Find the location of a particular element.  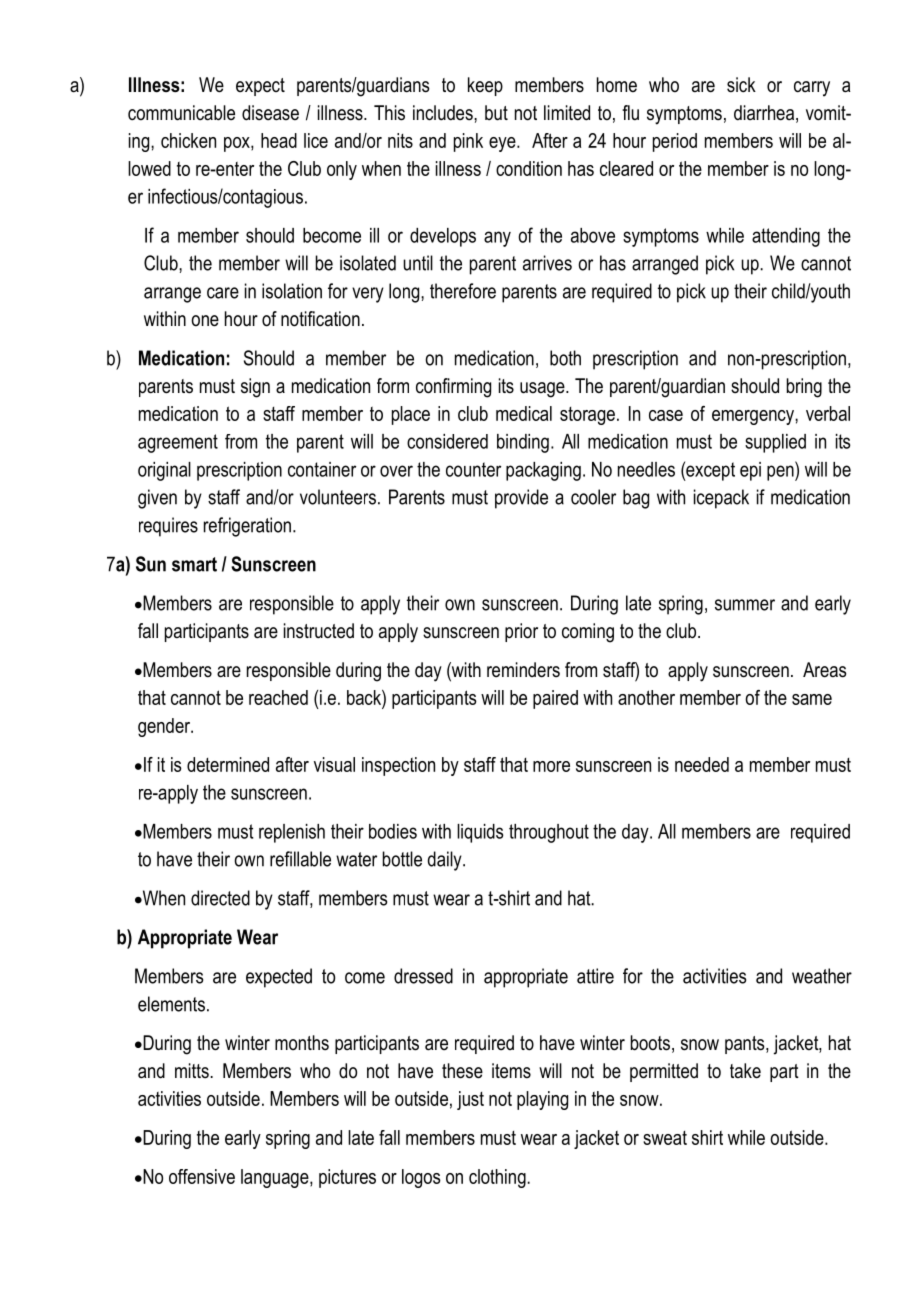

clothing is located at coordinates (498, 1178).
